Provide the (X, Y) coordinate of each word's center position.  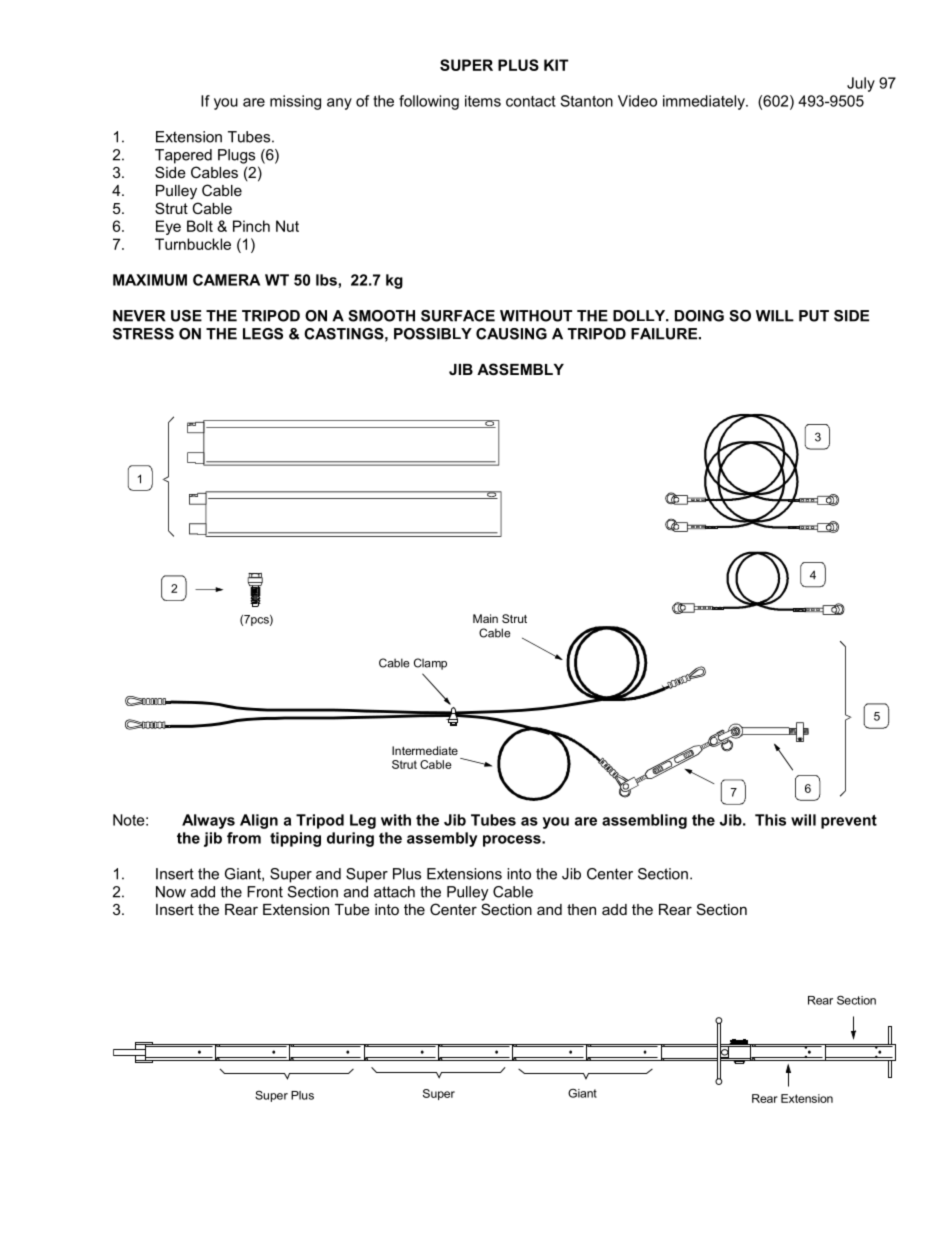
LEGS (263, 334)
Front (265, 892)
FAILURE (664, 334)
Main (485, 618)
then (581, 909)
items (483, 101)
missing (295, 102)
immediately (705, 102)
